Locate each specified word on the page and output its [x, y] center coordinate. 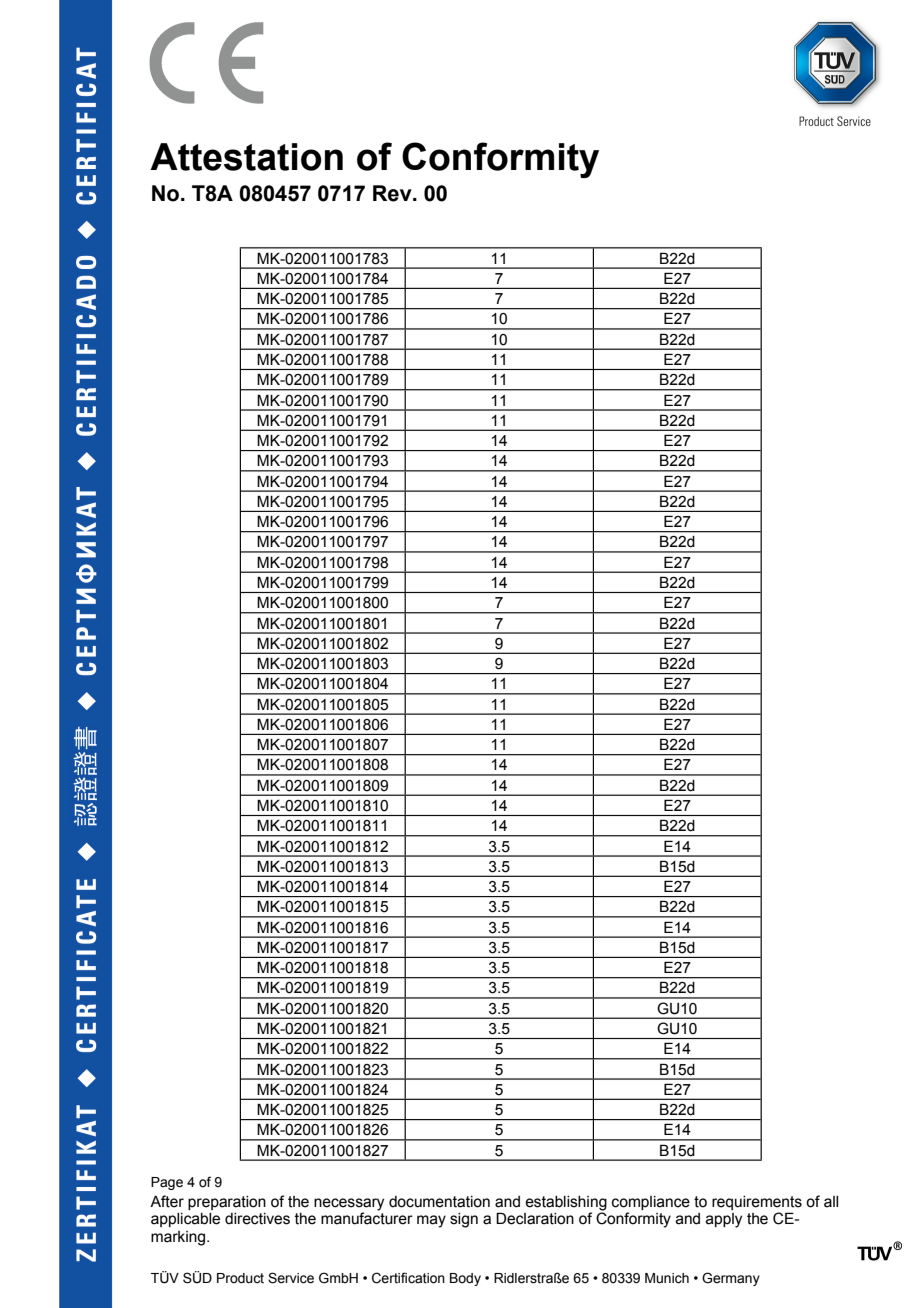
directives [257, 1219]
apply [724, 1220]
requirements [757, 1203]
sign [464, 1220]
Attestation [246, 157]
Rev [393, 193]
